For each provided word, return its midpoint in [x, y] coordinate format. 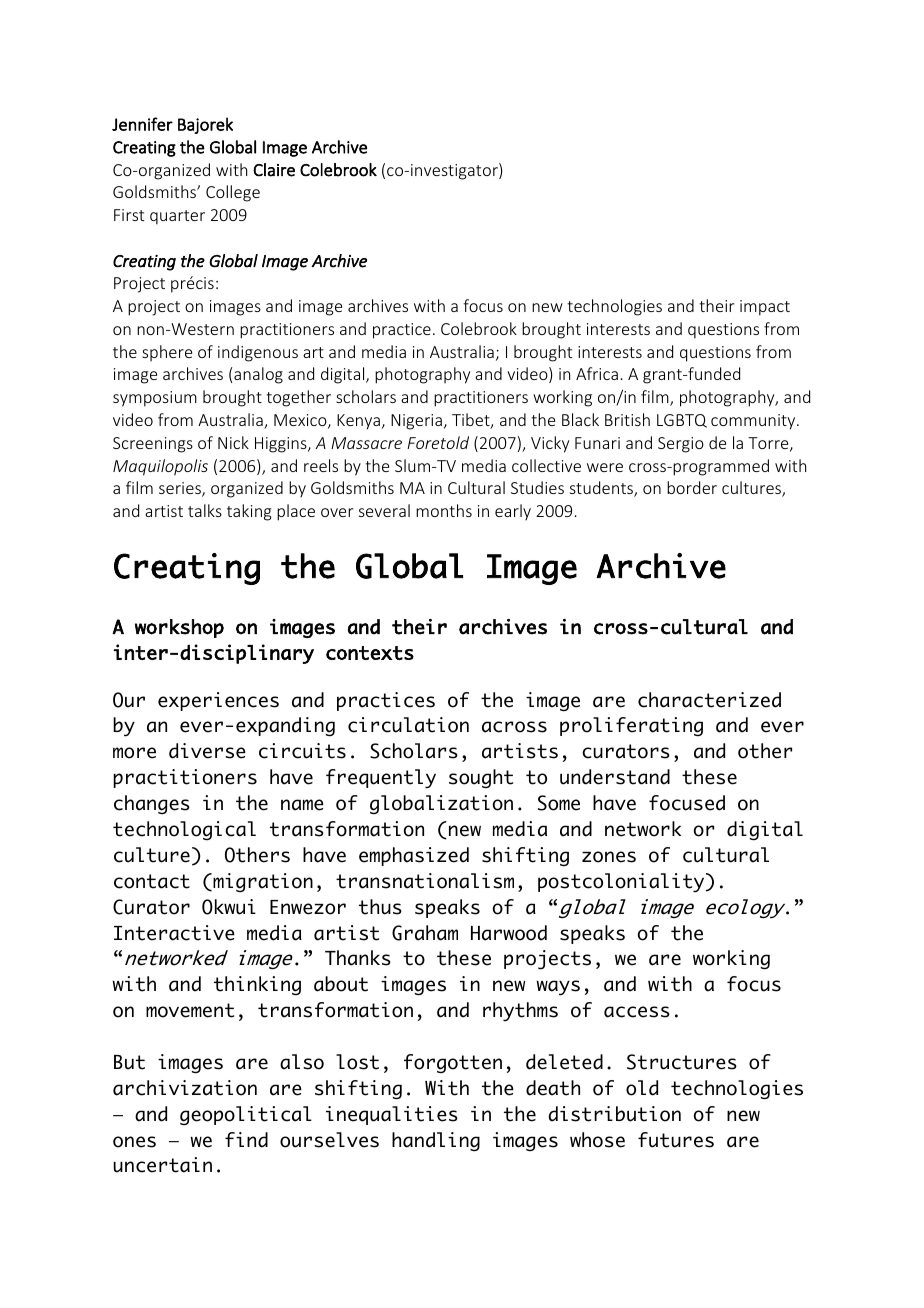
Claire [274, 170]
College [233, 193]
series [181, 489]
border [692, 487]
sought [481, 778]
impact [765, 308]
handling [436, 1142]
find [246, 1140]
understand [615, 777]
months [444, 510]
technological [184, 830]
